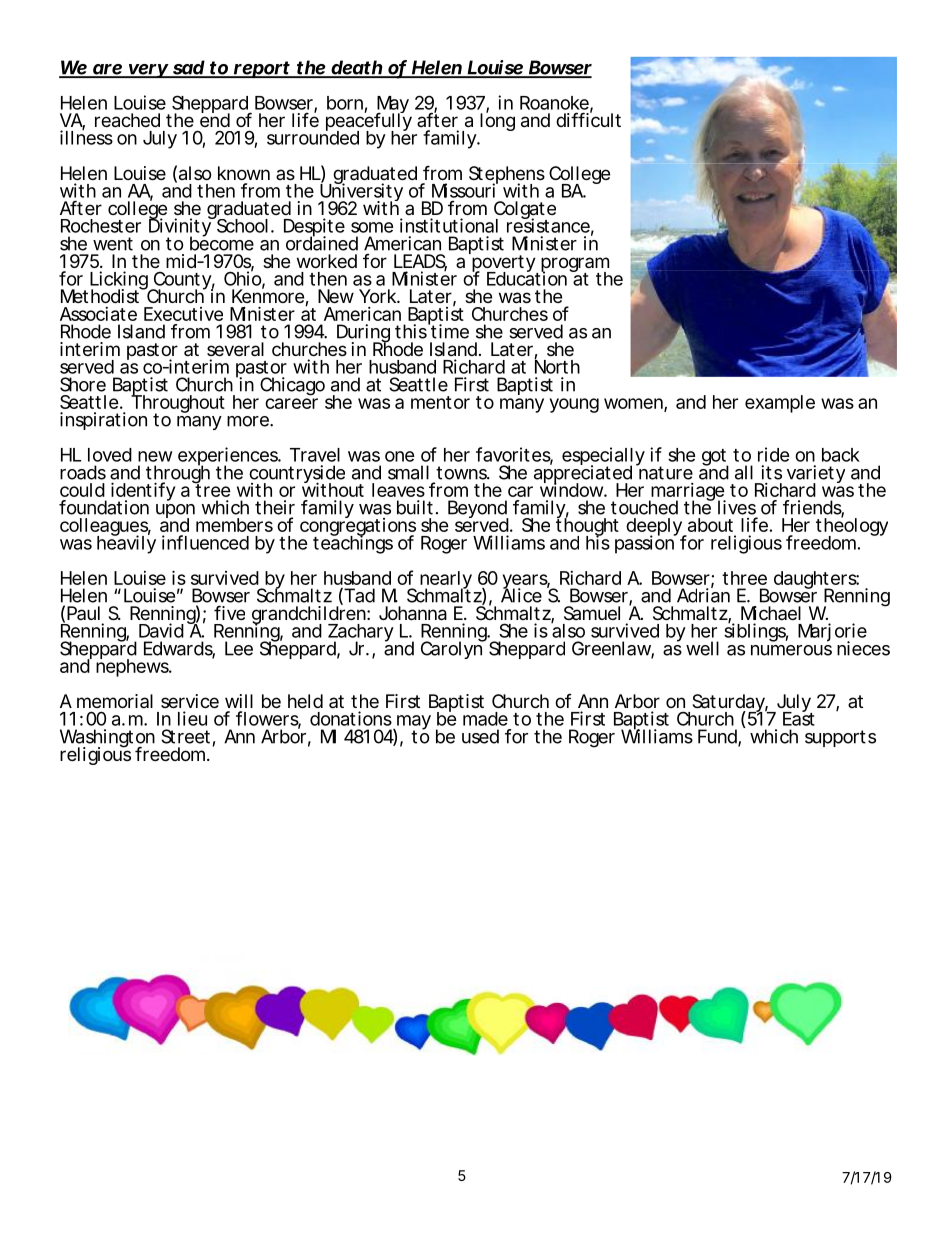 This image has height=1233, width=952. I want to click on long, so click(497, 121).
